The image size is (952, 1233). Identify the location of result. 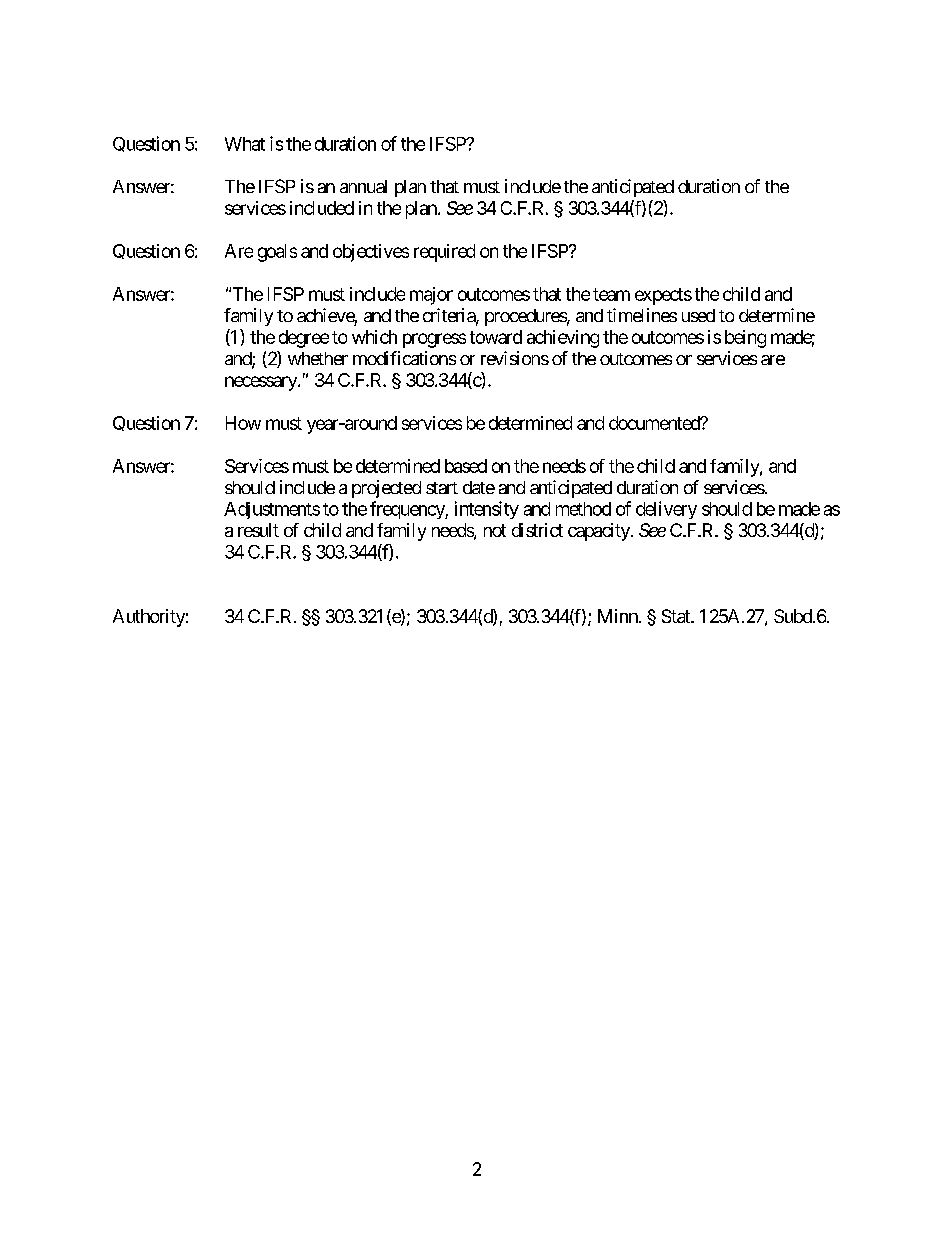
(258, 530).
